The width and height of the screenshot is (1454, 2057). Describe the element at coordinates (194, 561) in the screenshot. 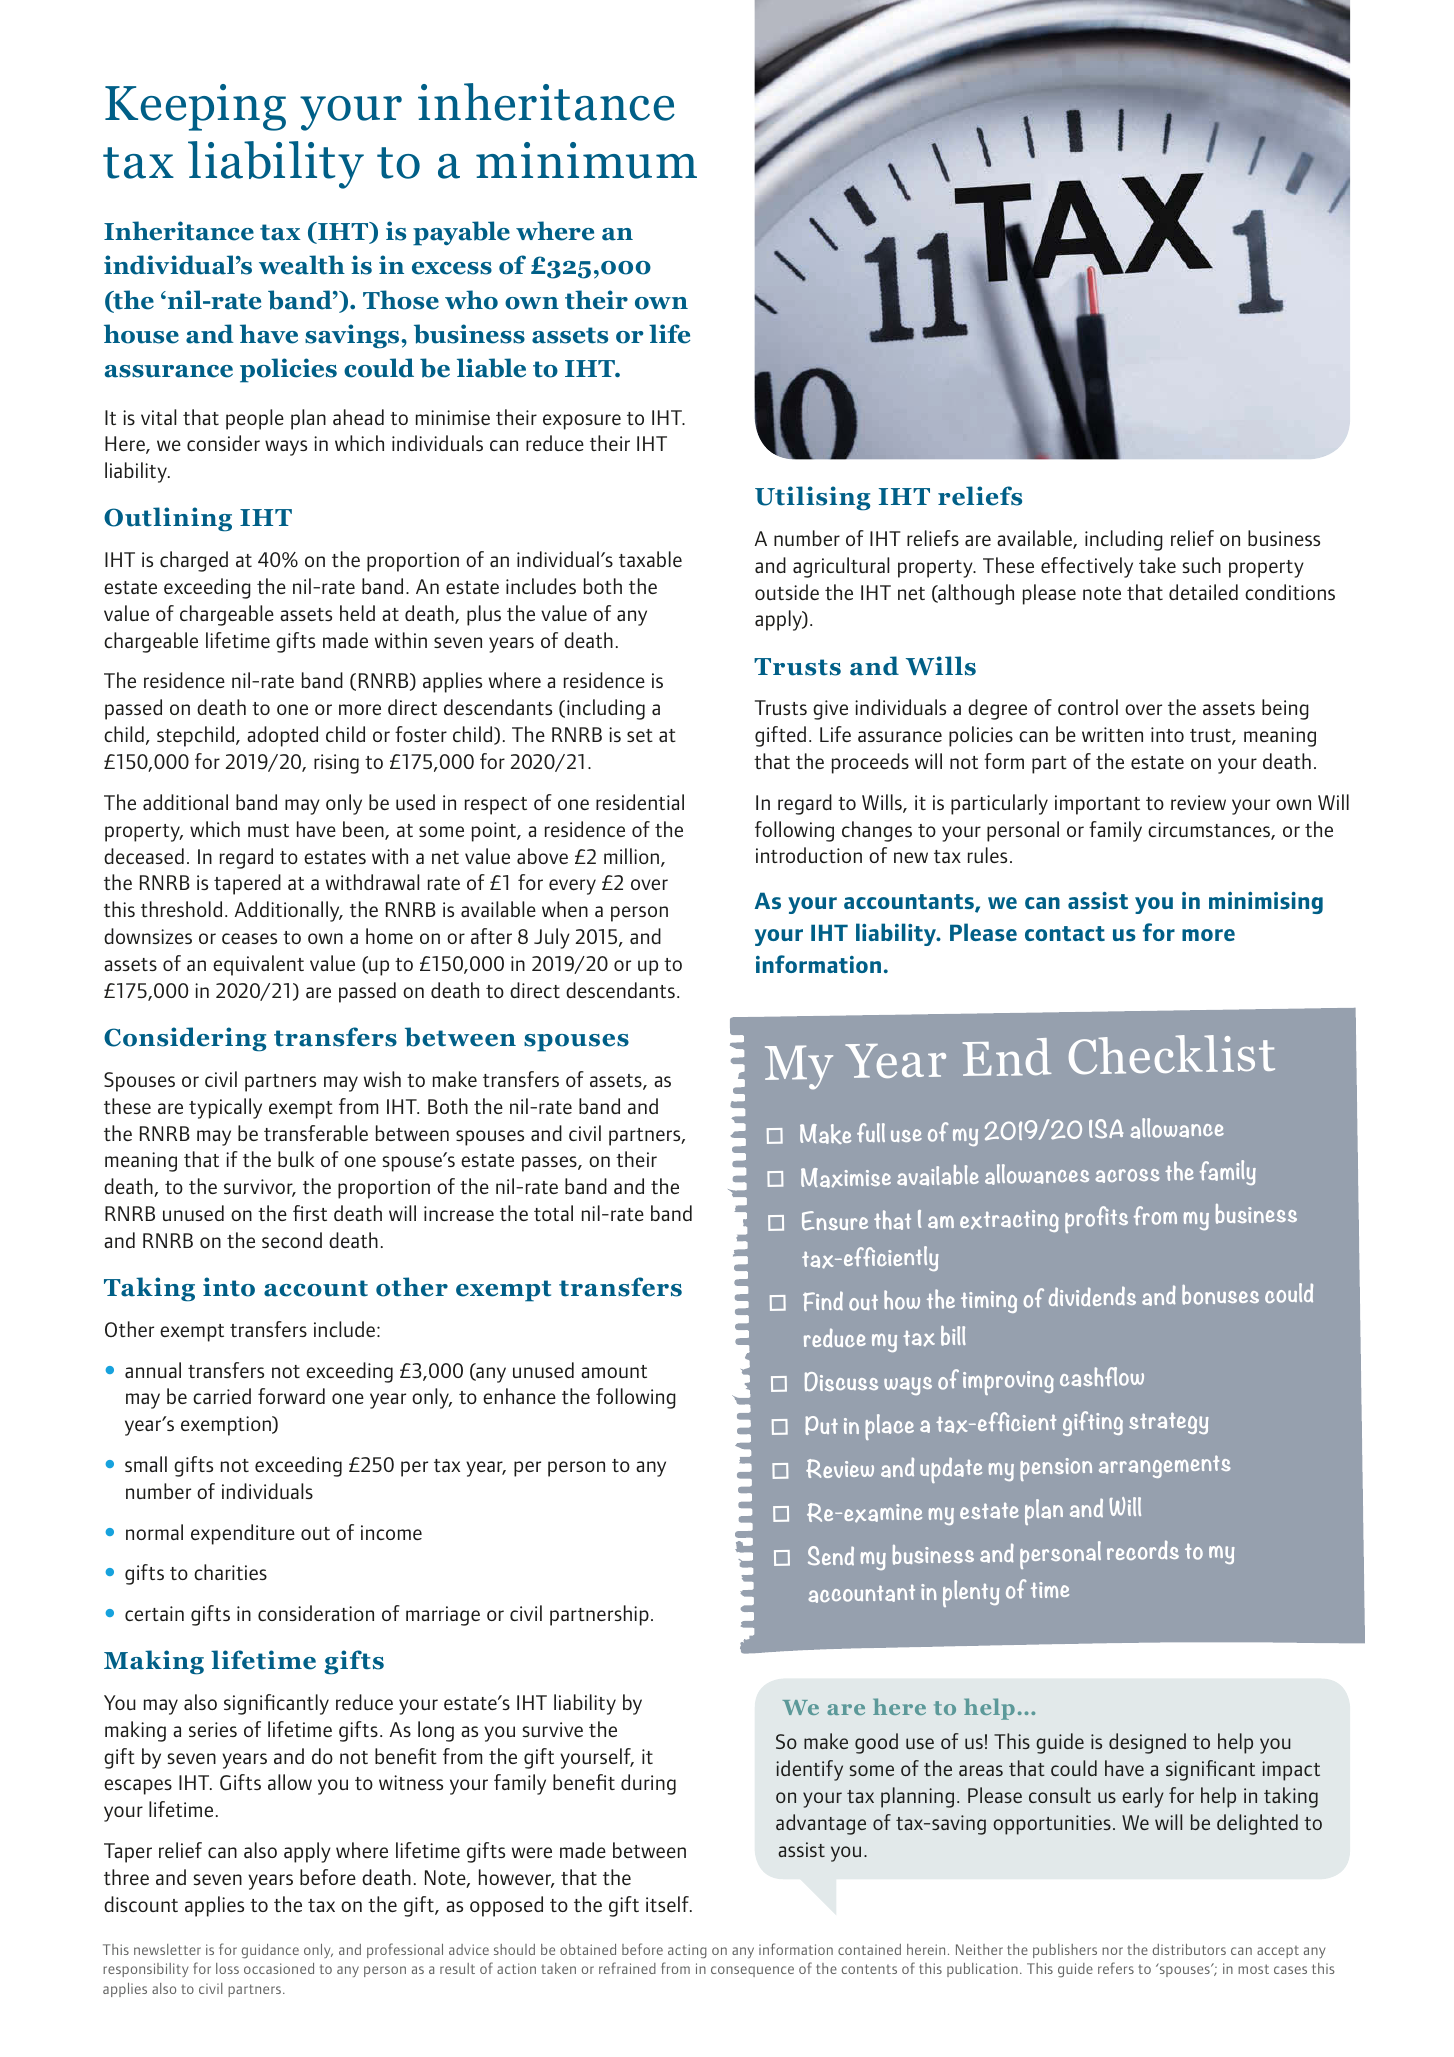

I see `charged` at that location.
